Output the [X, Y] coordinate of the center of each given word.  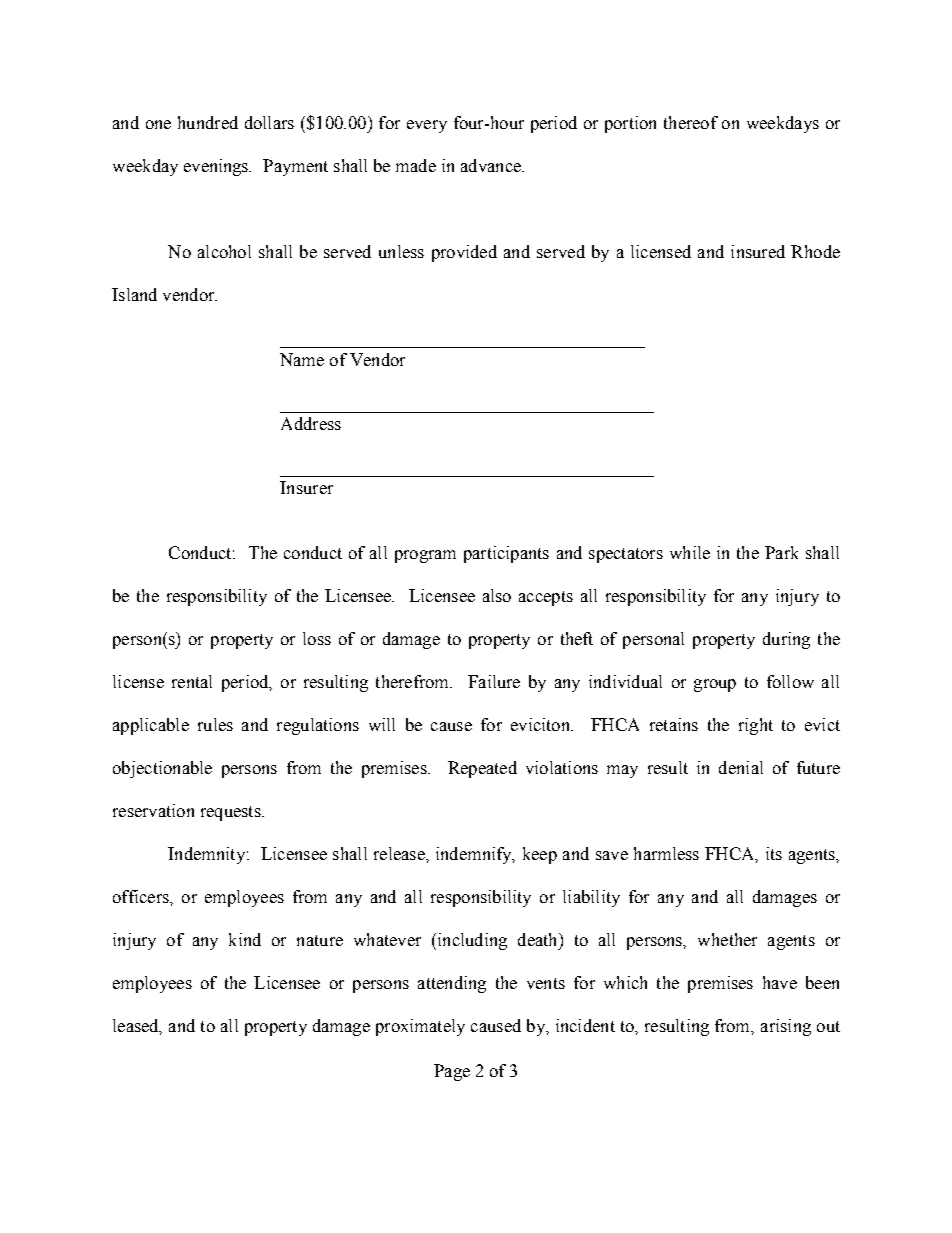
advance [492, 165]
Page [452, 1072]
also [497, 595]
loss [317, 638]
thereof [691, 122]
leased [137, 1026]
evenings [217, 167]
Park [781, 552]
